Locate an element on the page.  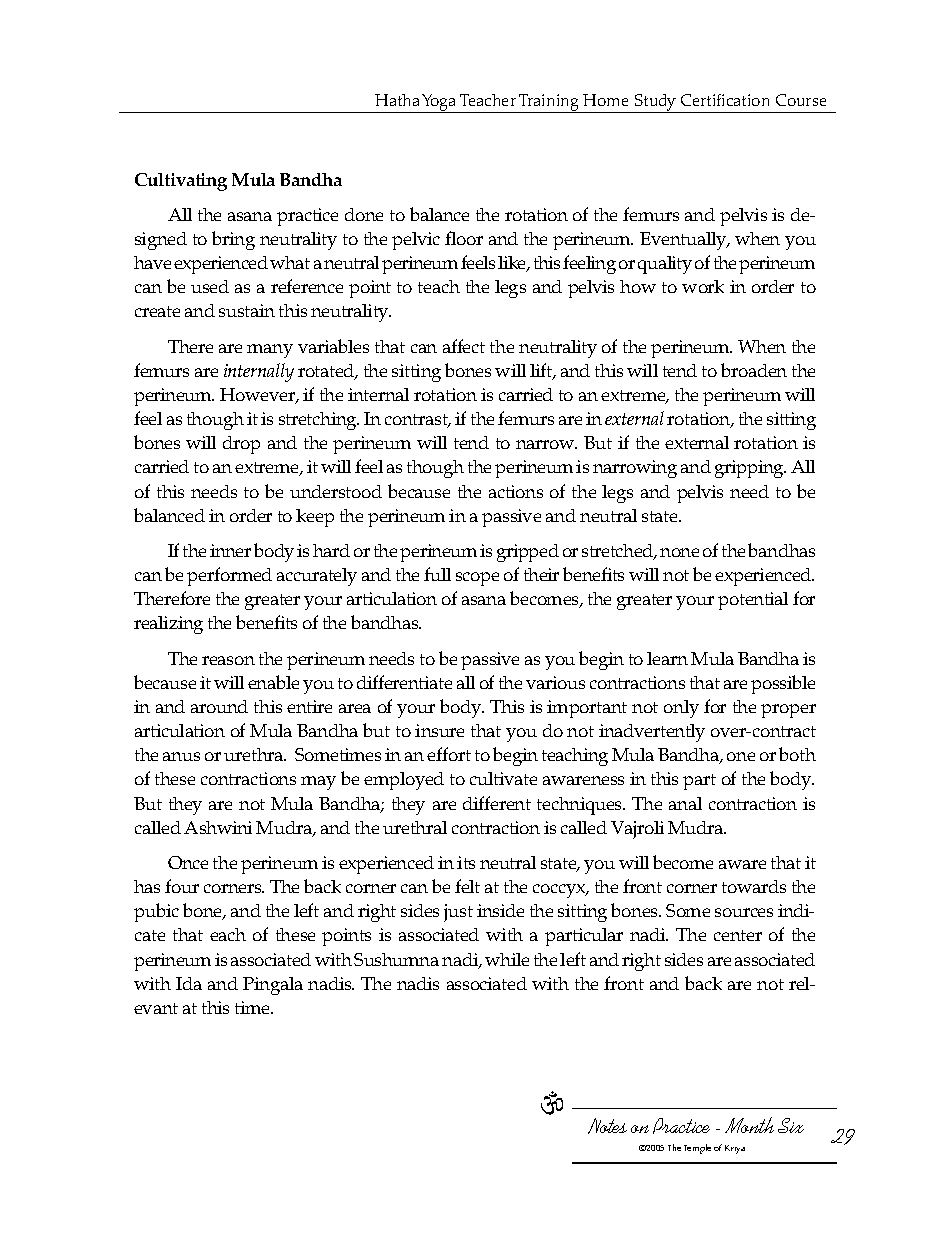
Cultivating is located at coordinates (181, 182).
